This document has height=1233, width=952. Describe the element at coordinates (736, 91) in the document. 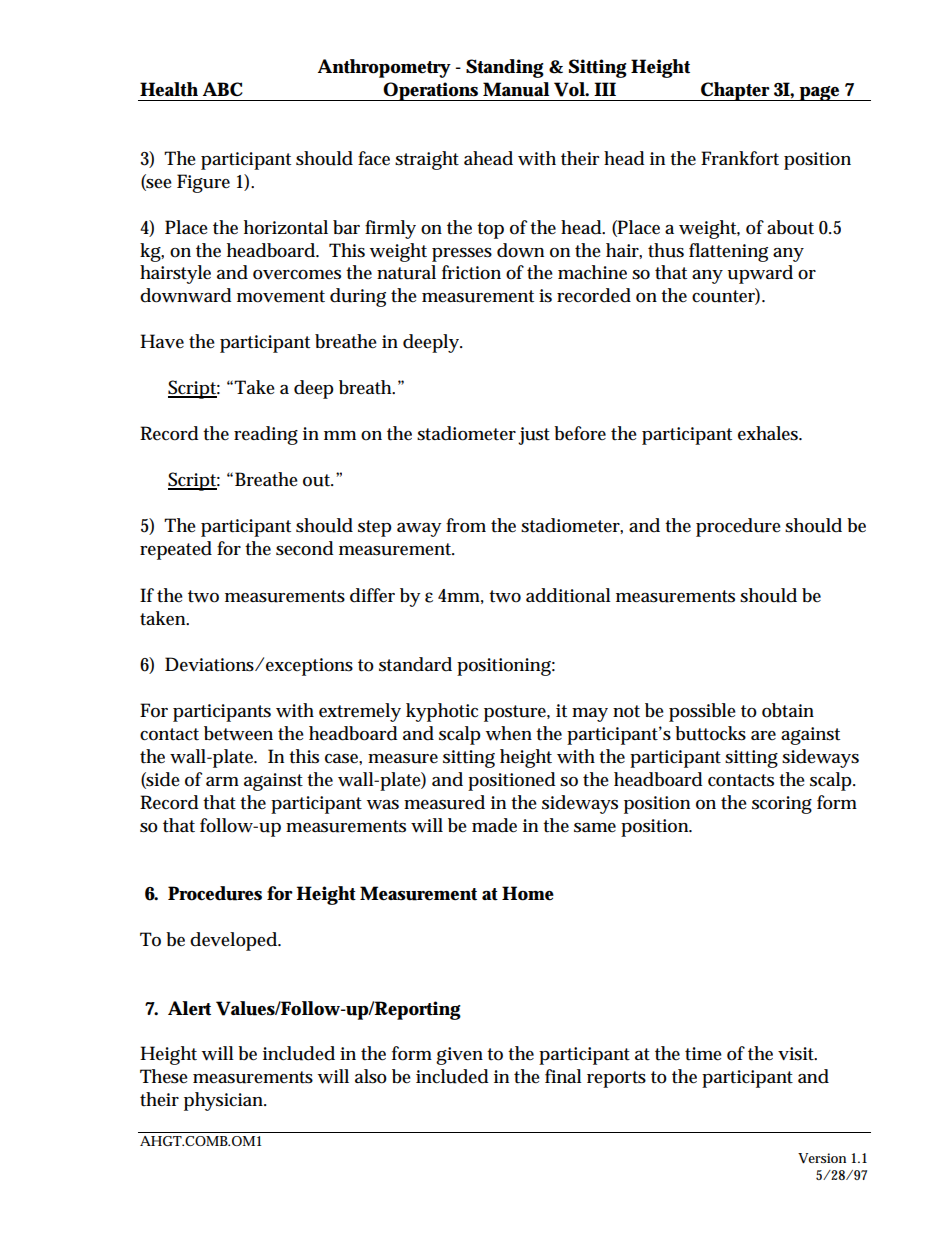

I see `Chapter` at that location.
